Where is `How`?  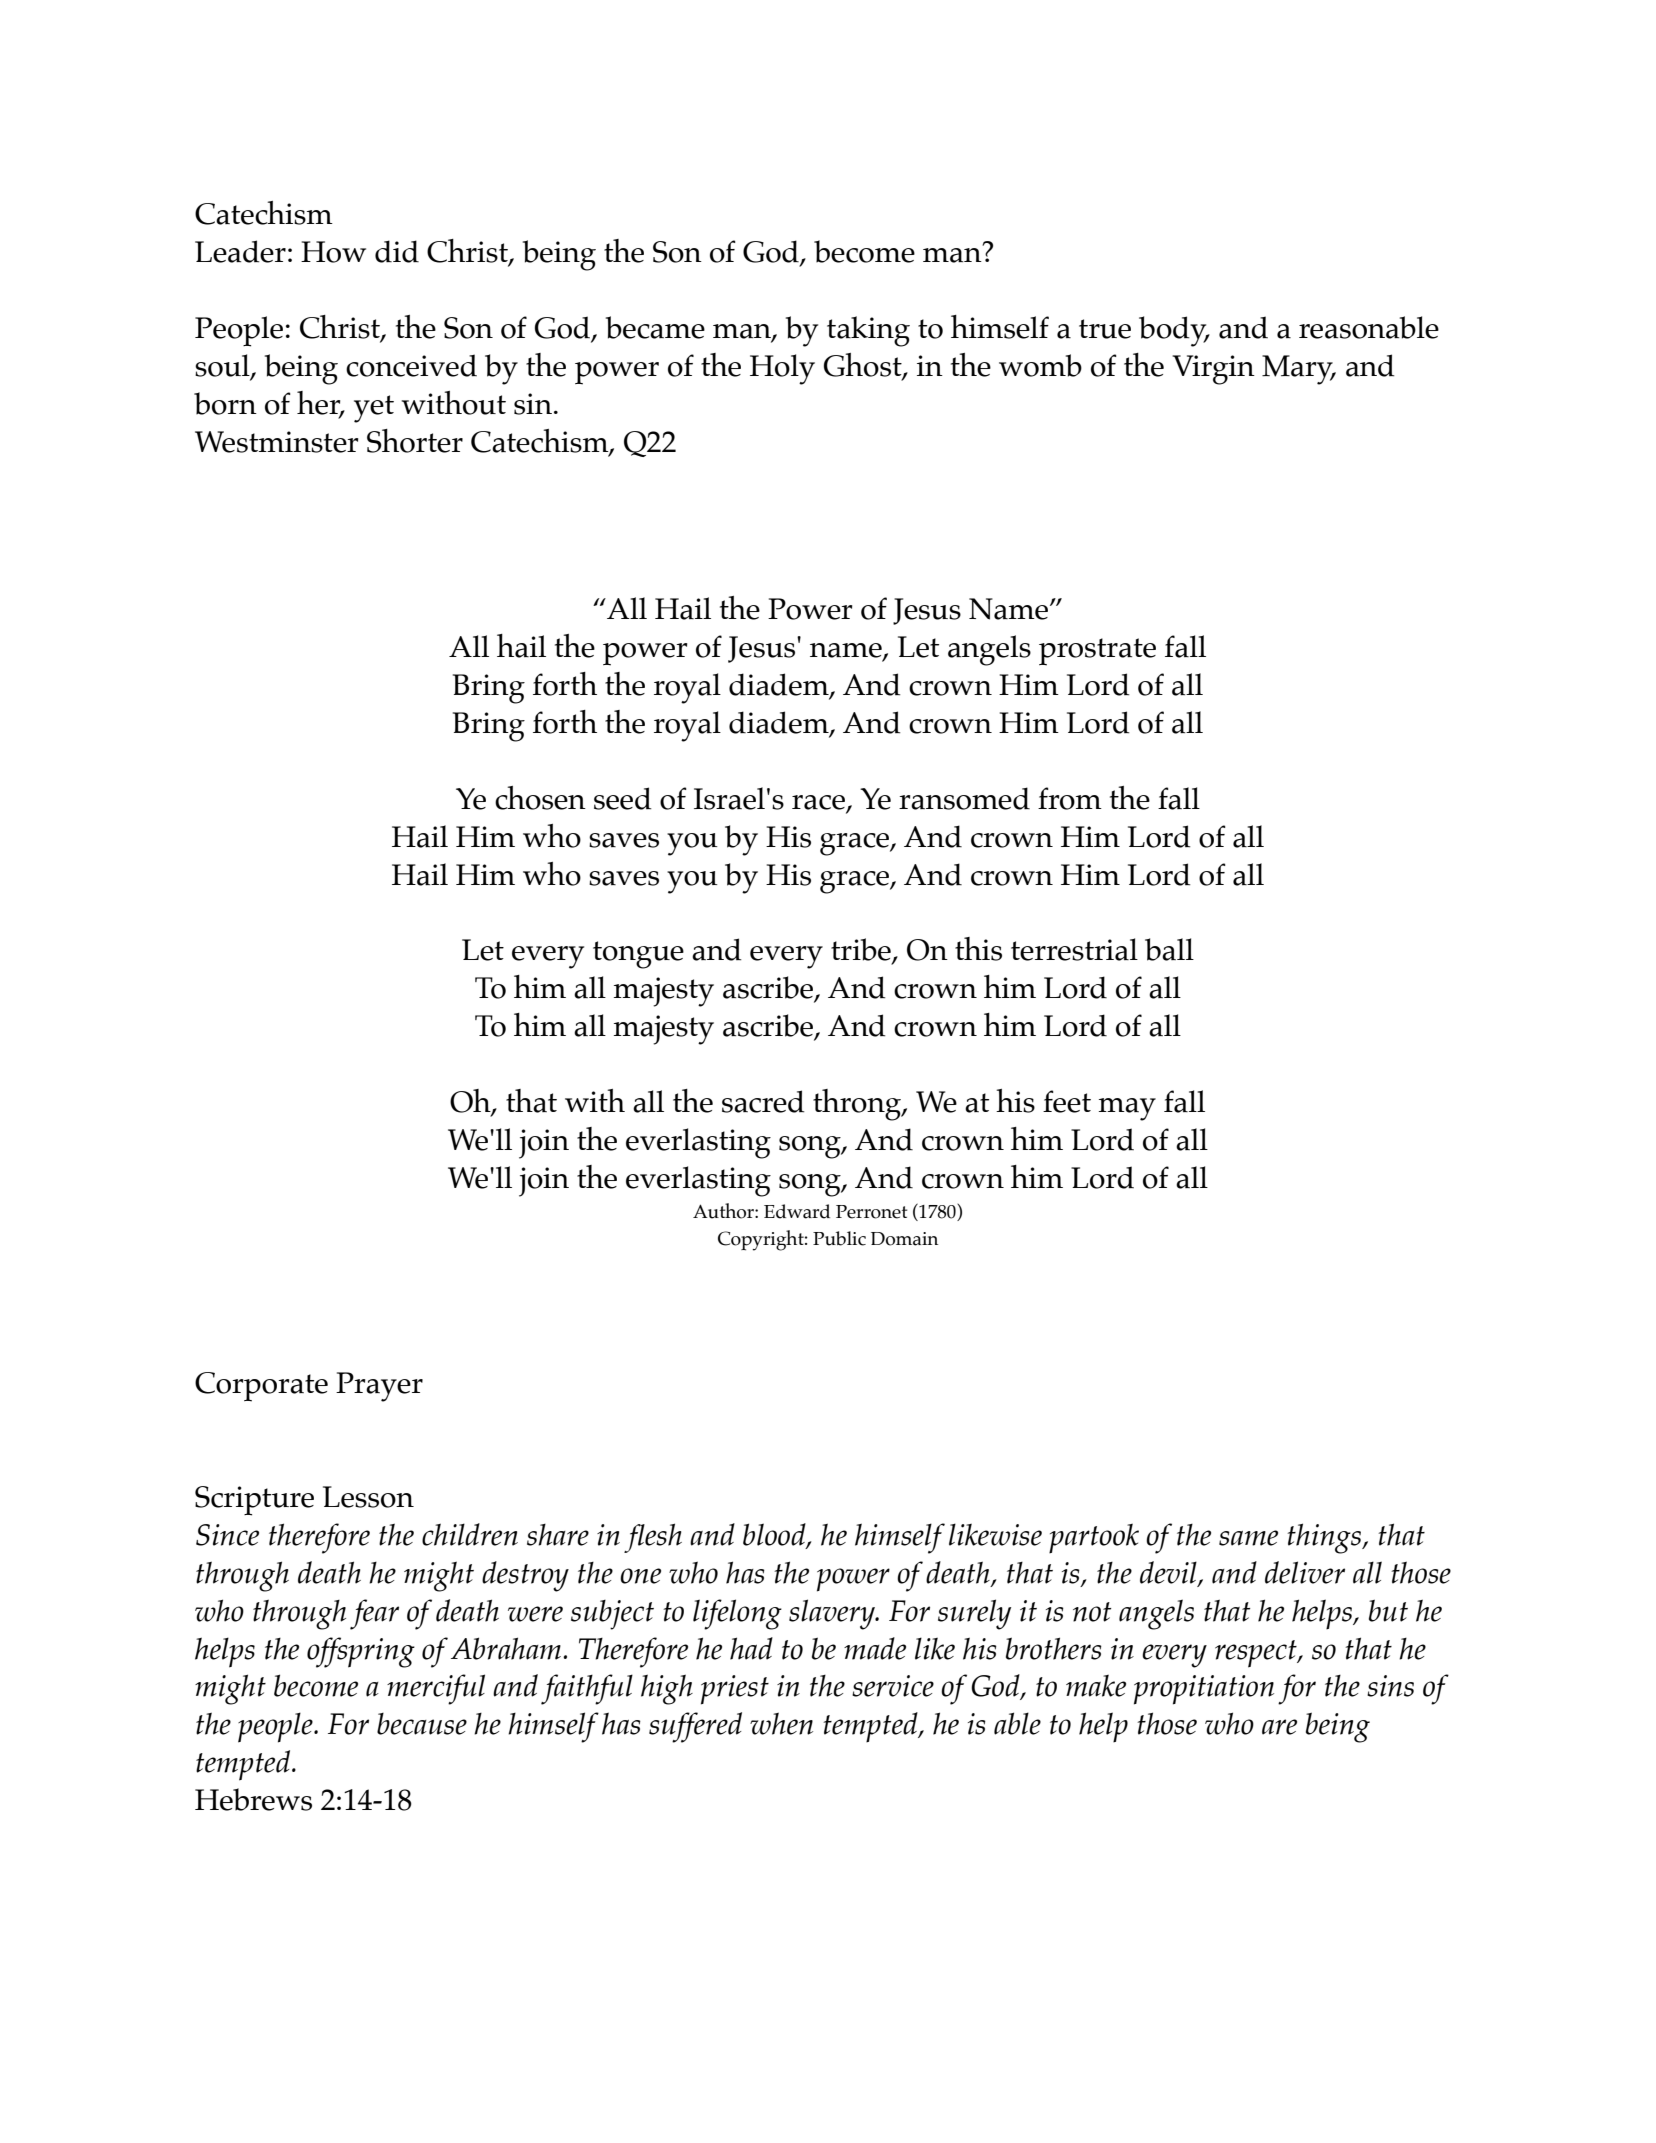 How is located at coordinates (333, 252).
